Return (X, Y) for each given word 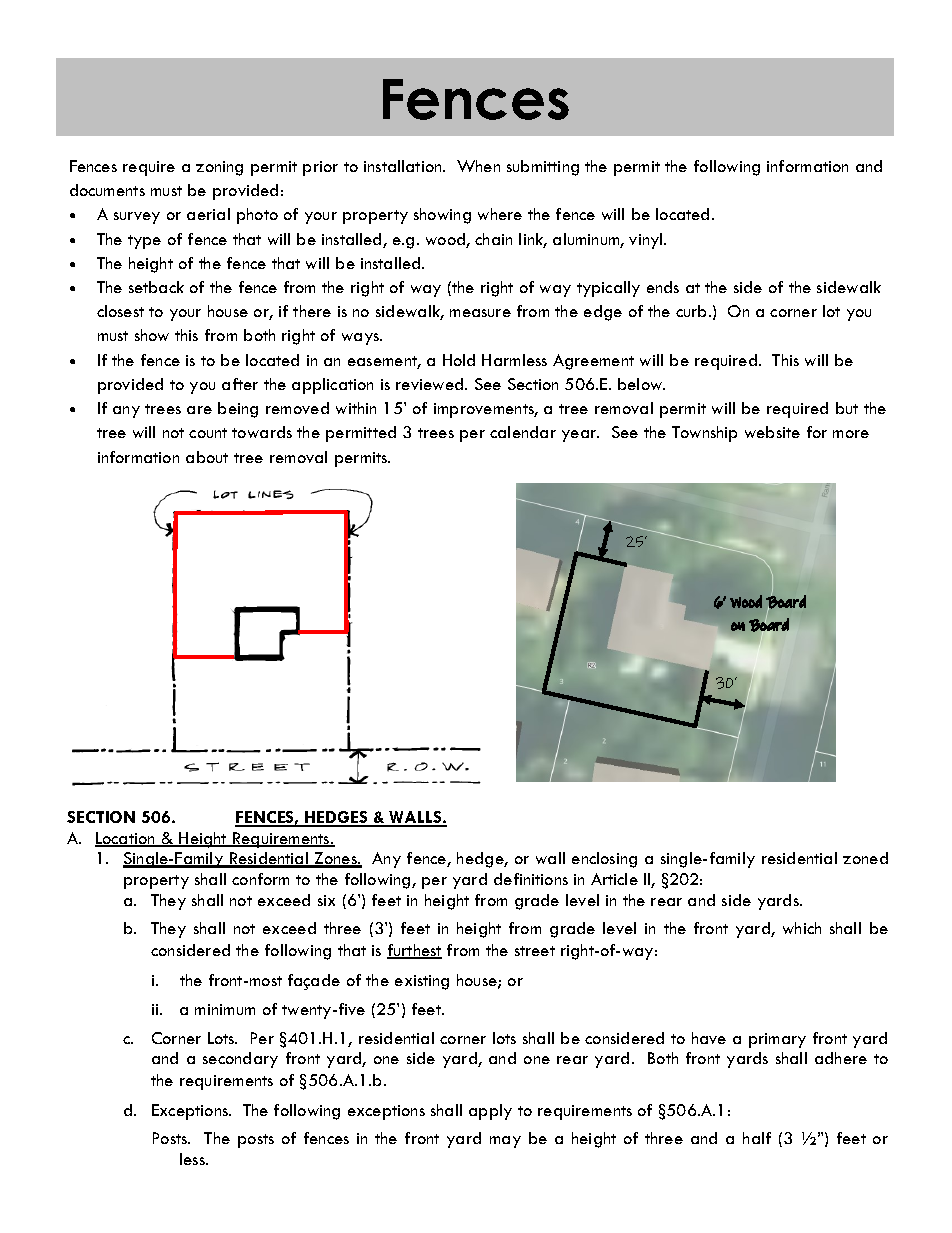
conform (260, 879)
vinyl (647, 241)
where (500, 214)
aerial (208, 214)
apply (490, 1112)
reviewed (431, 384)
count (208, 433)
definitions (531, 879)
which (802, 928)
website (772, 432)
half (757, 1138)
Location (126, 839)
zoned (865, 858)
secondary (240, 1060)
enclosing (604, 860)
